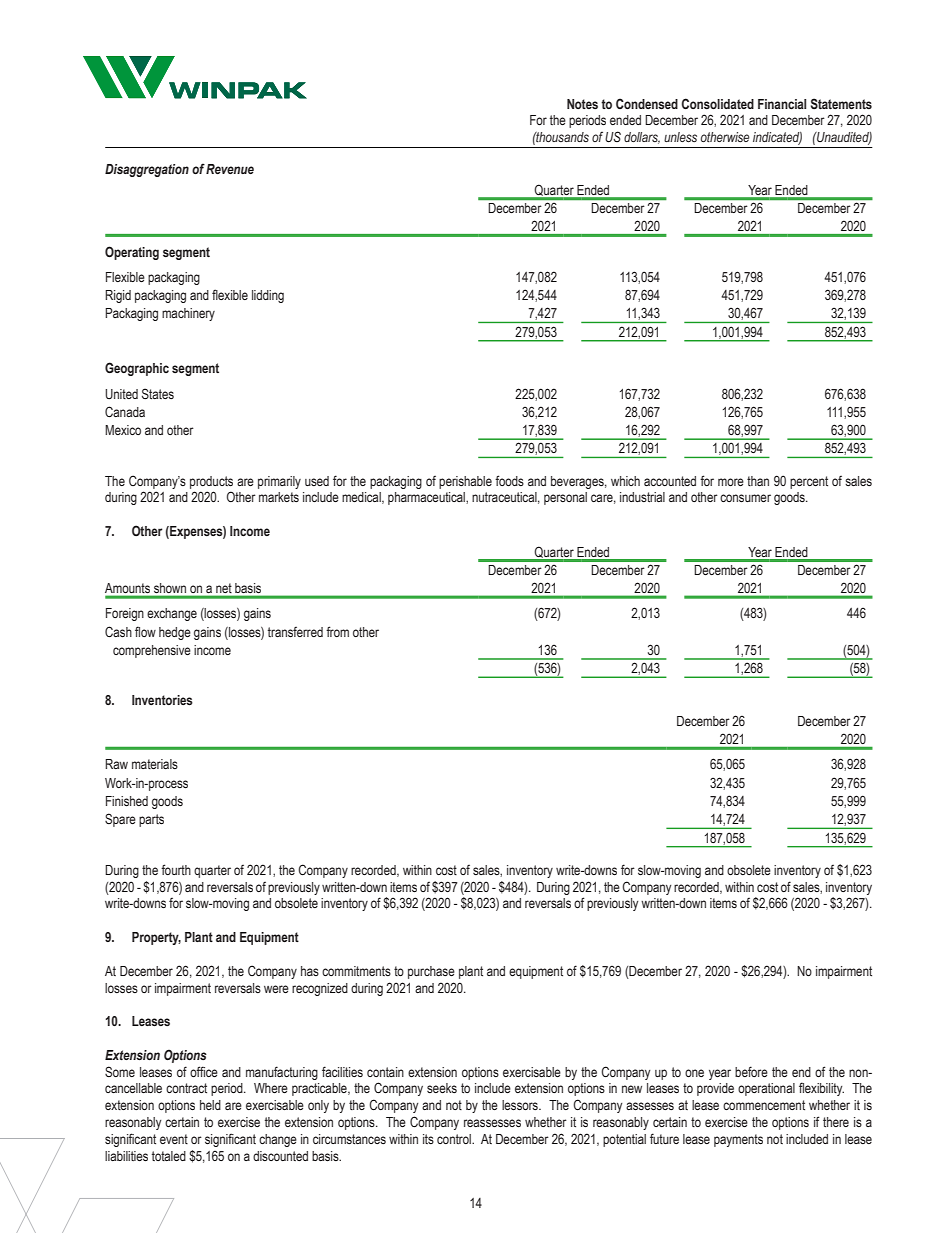  I want to click on before, so click(751, 1071).
